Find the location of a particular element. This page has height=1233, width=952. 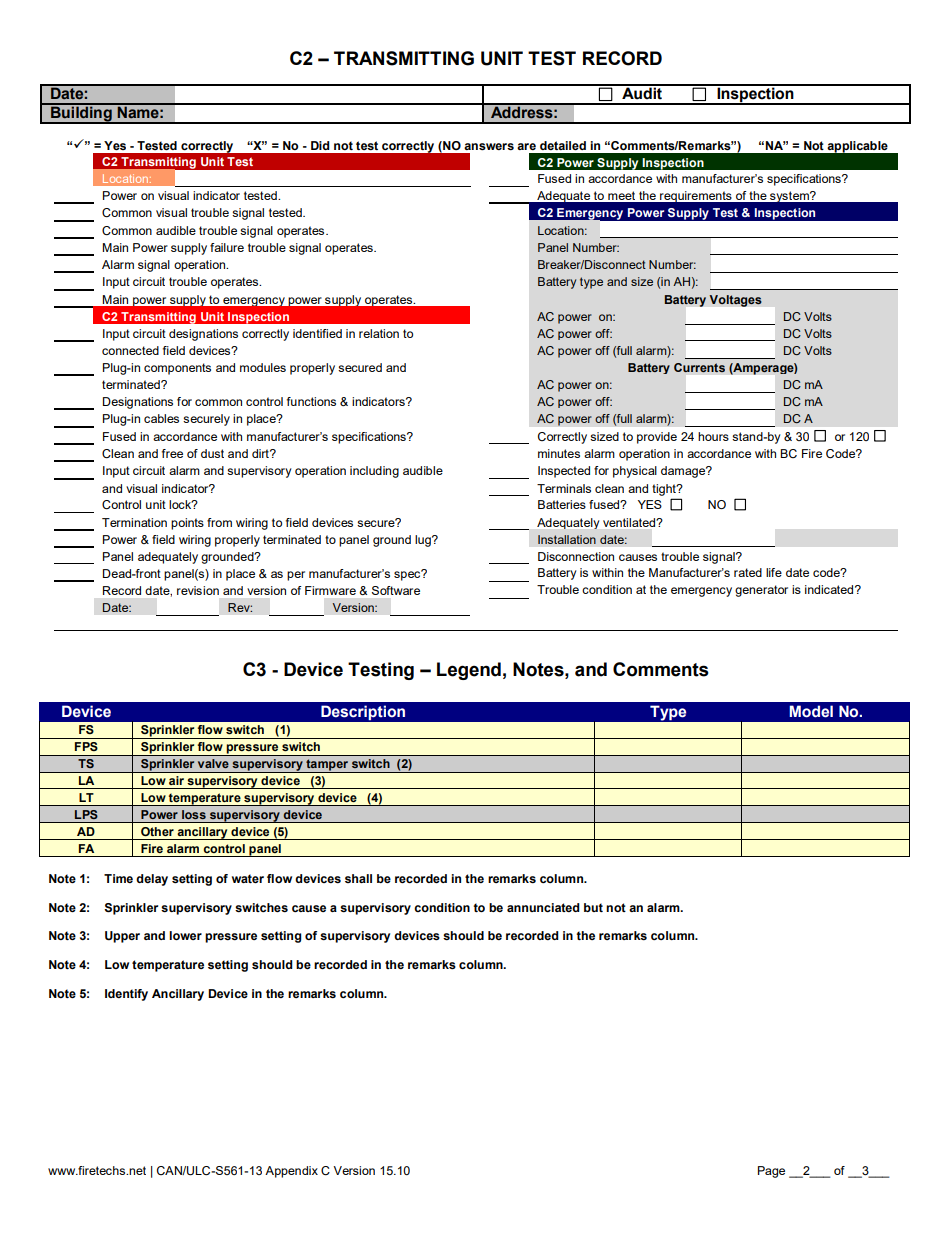

Voltages is located at coordinates (735, 301).
